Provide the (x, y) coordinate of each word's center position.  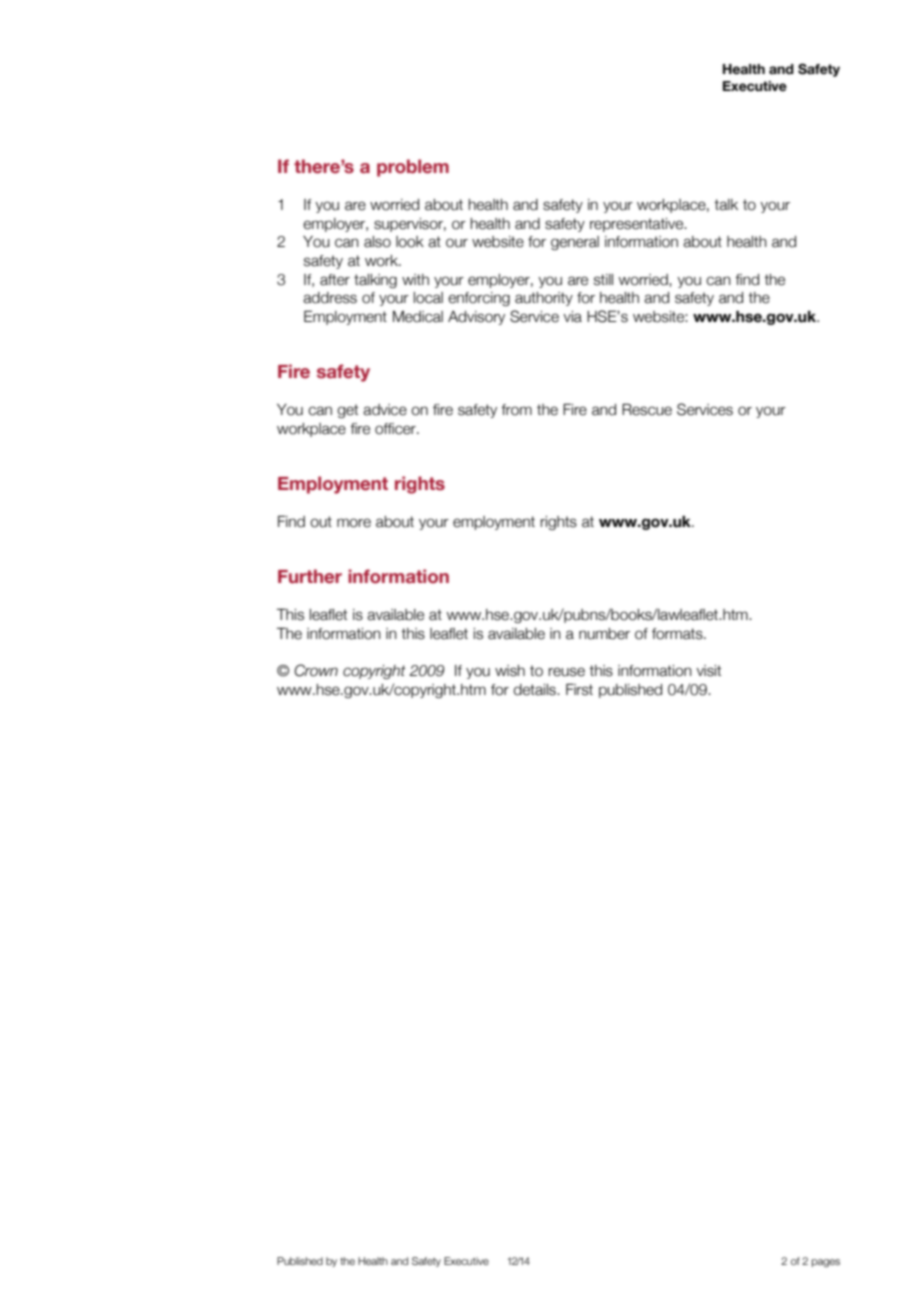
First (579, 689)
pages (826, 1263)
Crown (316, 670)
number (604, 634)
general (575, 243)
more (354, 523)
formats (678, 634)
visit (708, 671)
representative (638, 225)
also (377, 242)
